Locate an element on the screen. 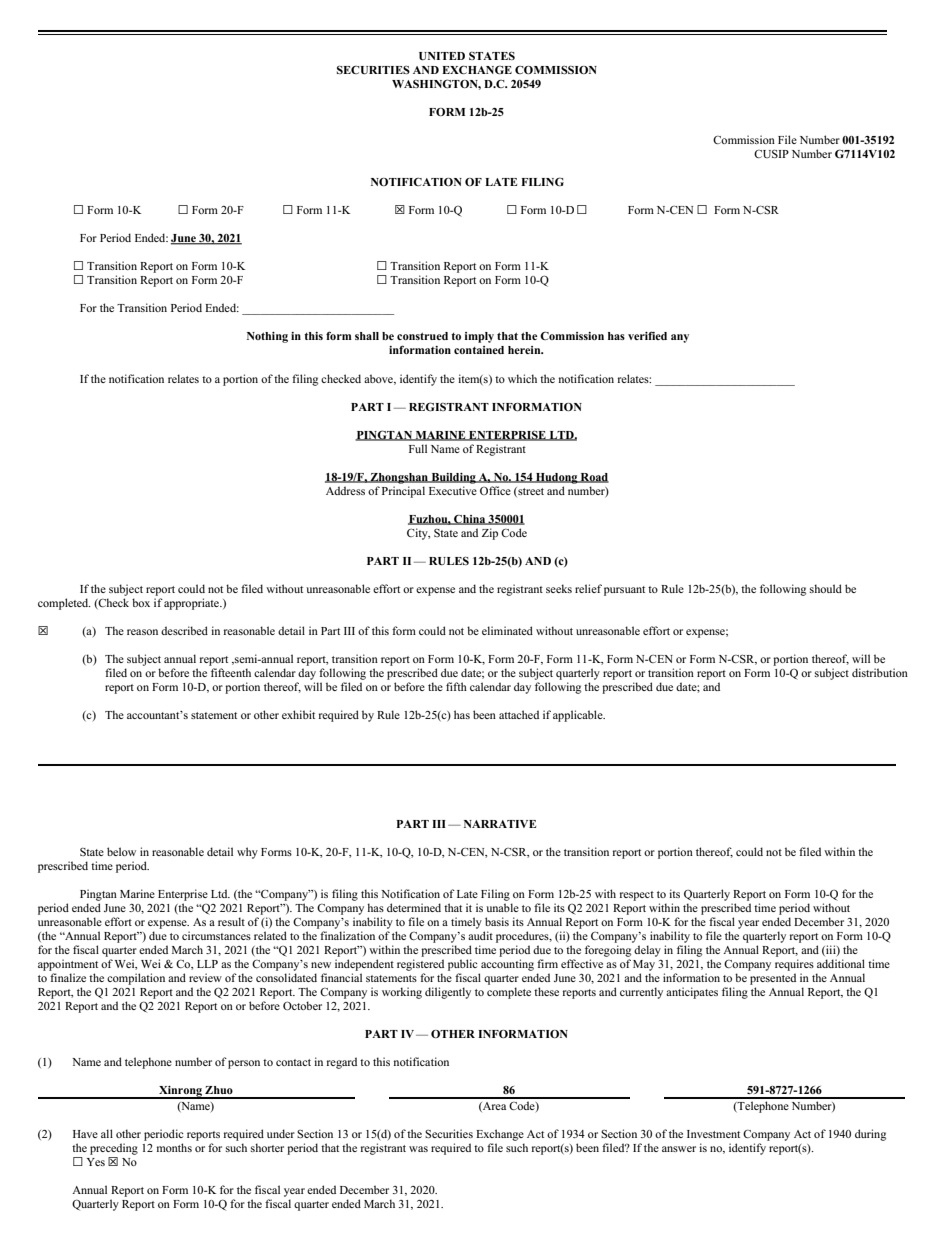 The image size is (952, 1233). verified is located at coordinates (647, 335).
